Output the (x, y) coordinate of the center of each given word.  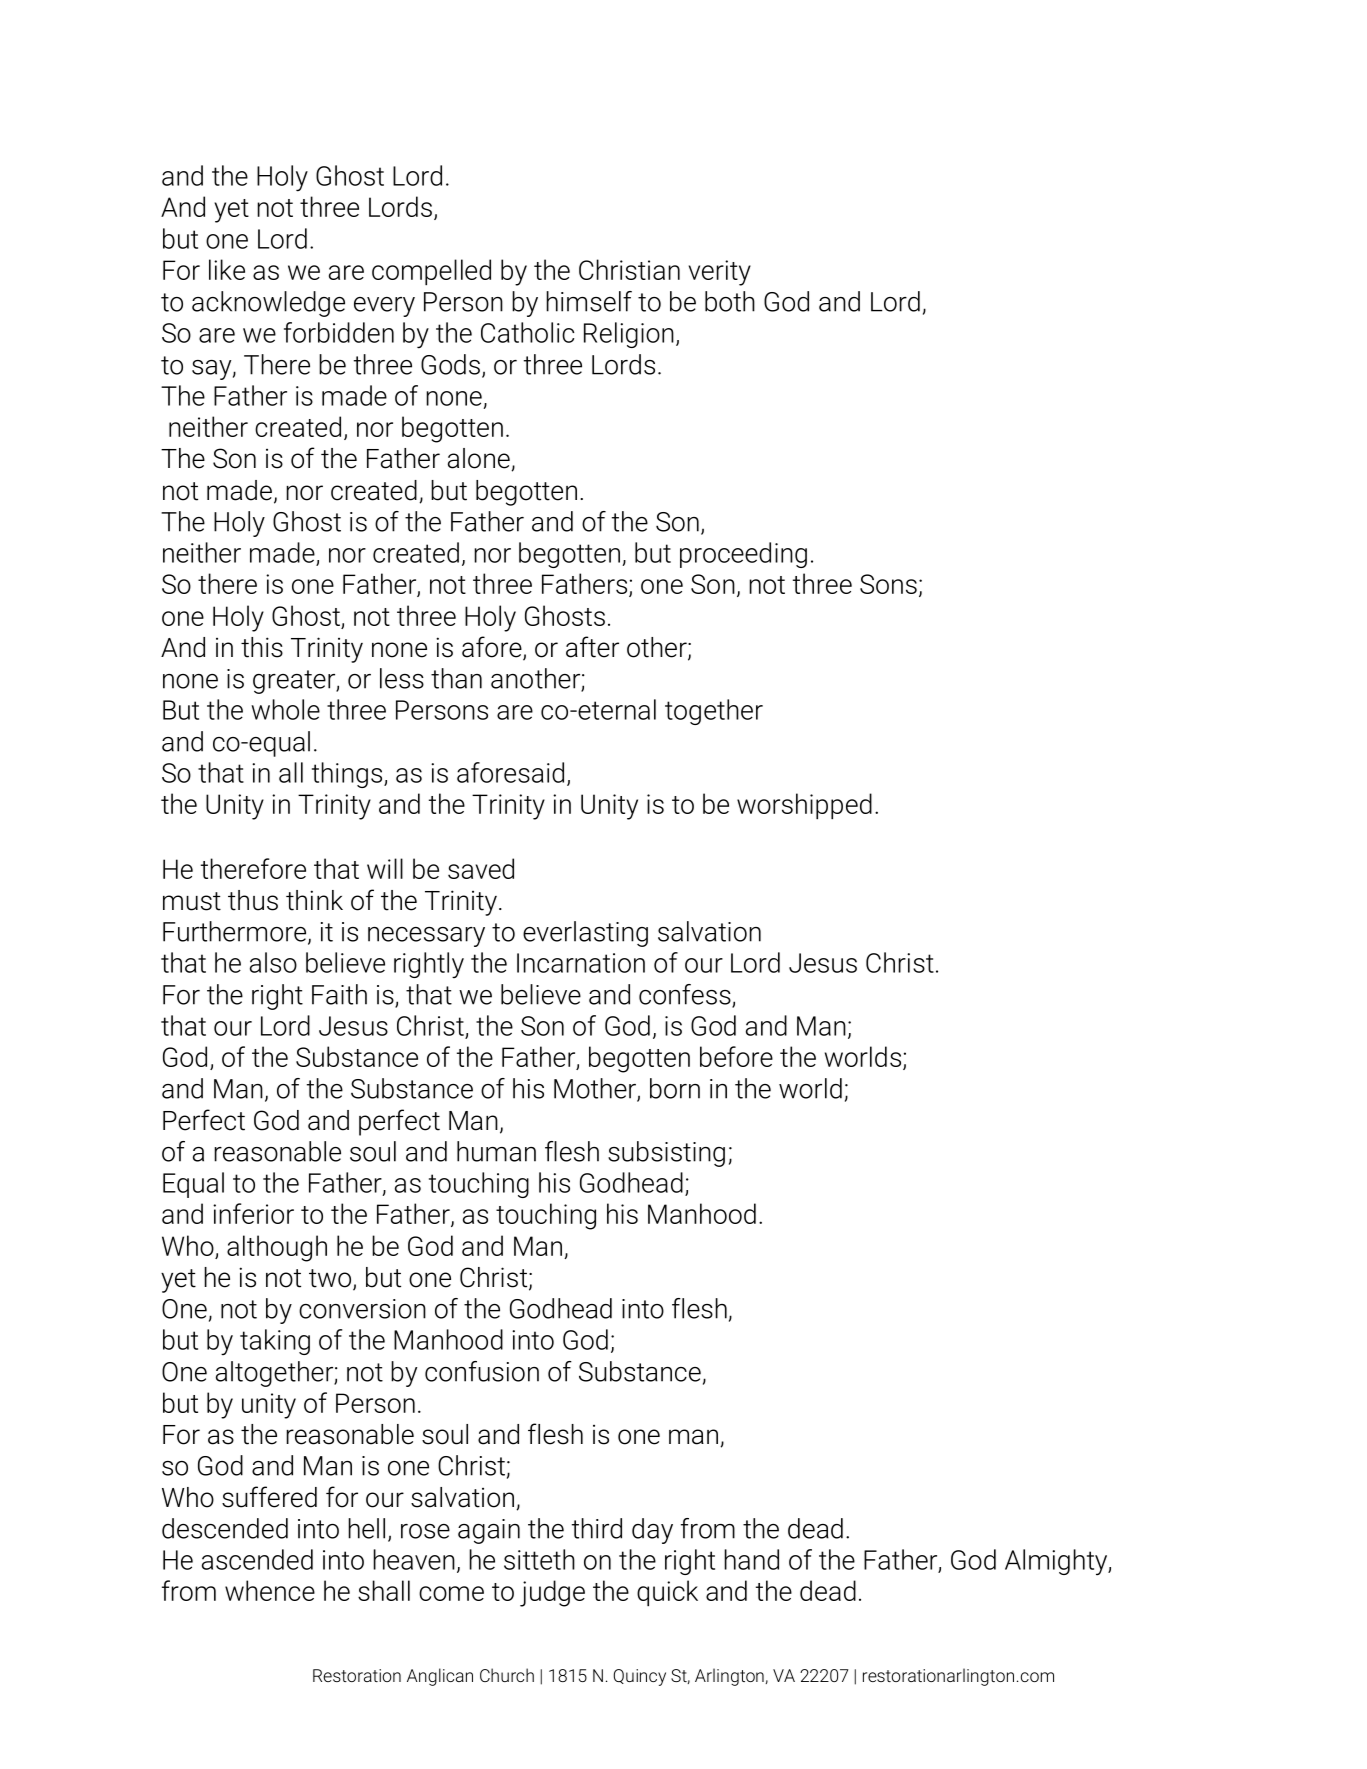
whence (270, 1590)
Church (507, 1675)
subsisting (666, 1154)
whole (285, 709)
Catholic (527, 332)
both (730, 301)
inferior (253, 1213)
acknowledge (268, 304)
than (456, 678)
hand (751, 1559)
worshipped (804, 806)
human (496, 1151)
